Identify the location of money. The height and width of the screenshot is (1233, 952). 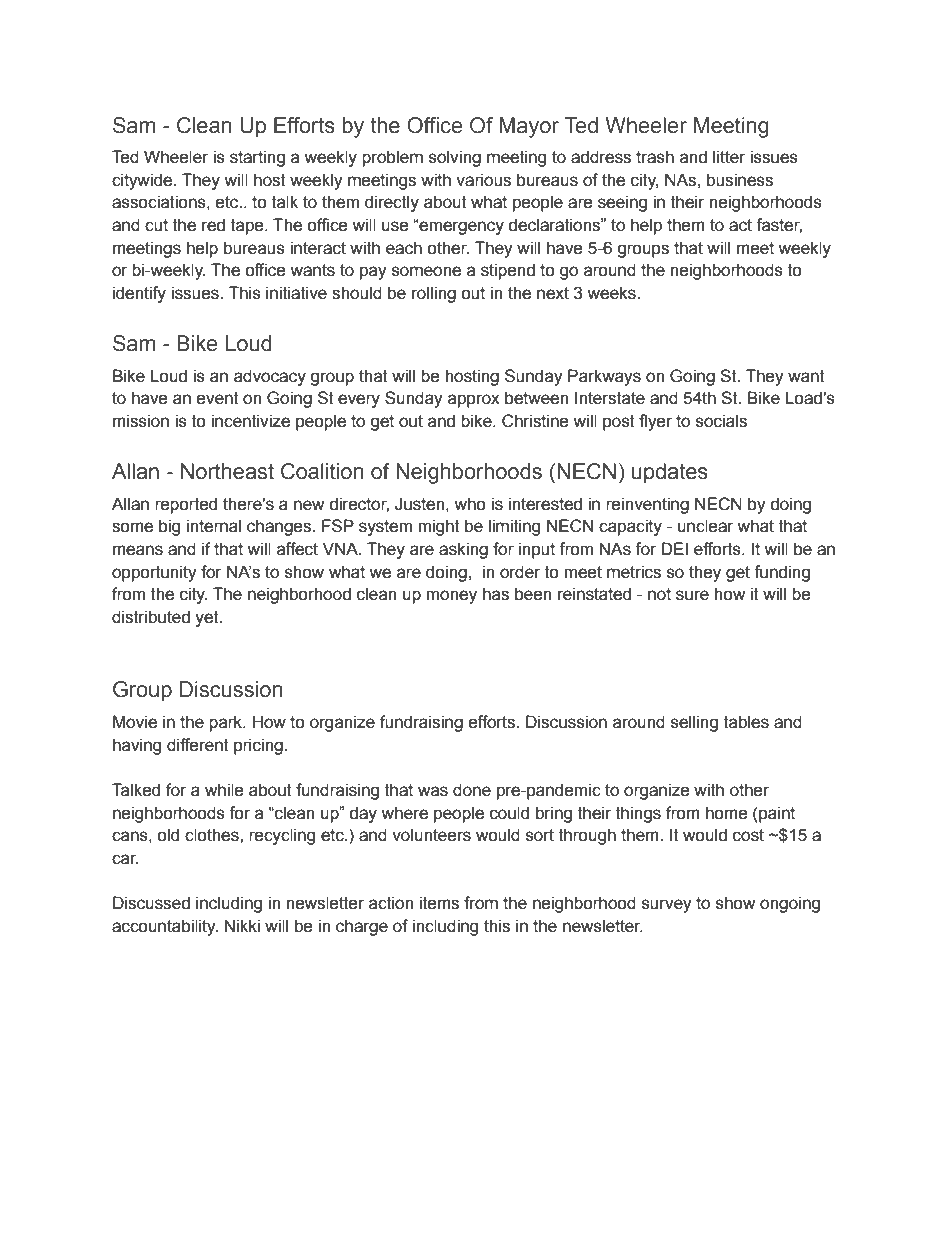
(451, 597).
